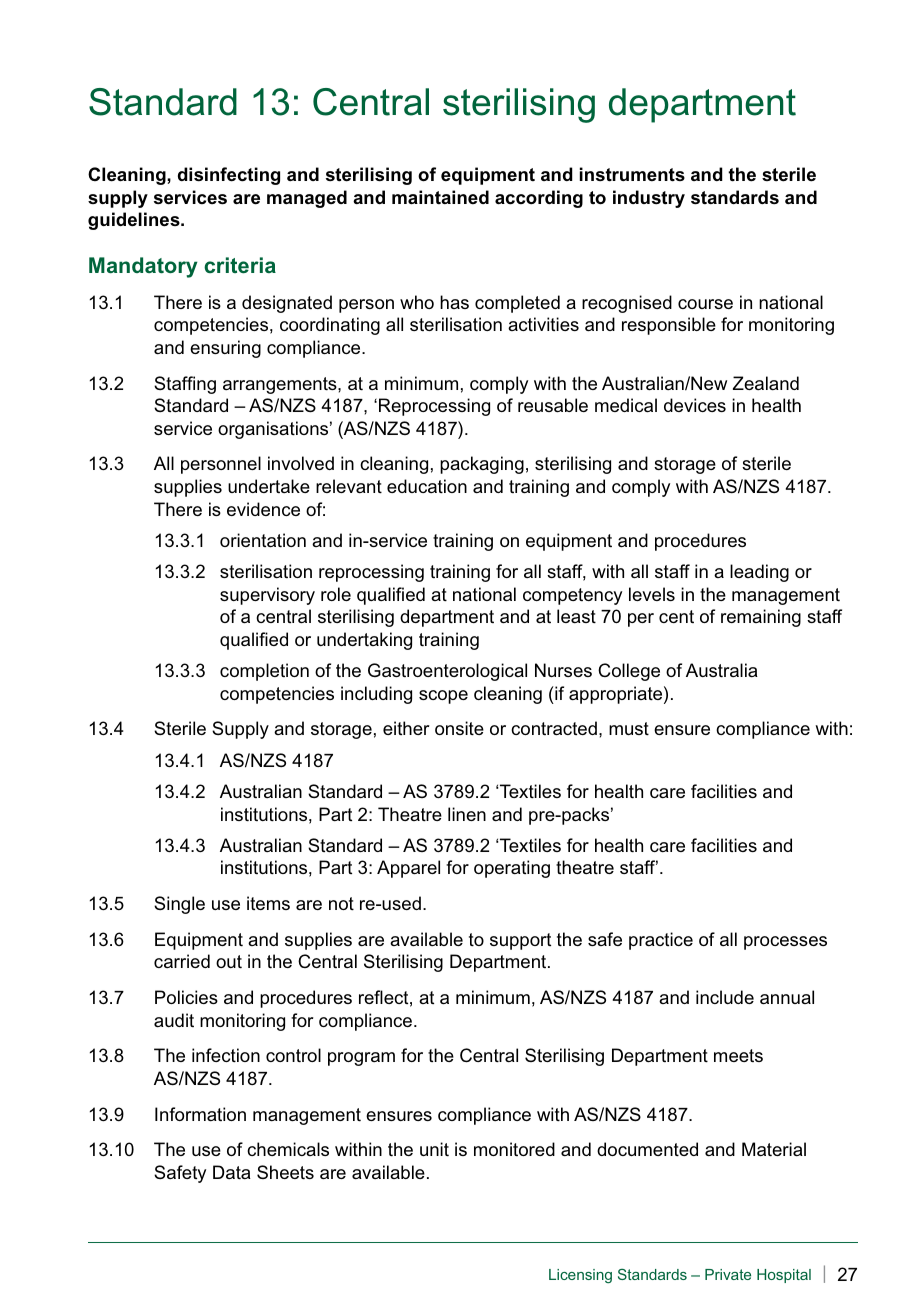  What do you see at coordinates (229, 176) in the screenshot?
I see `disinfecting` at bounding box center [229, 176].
